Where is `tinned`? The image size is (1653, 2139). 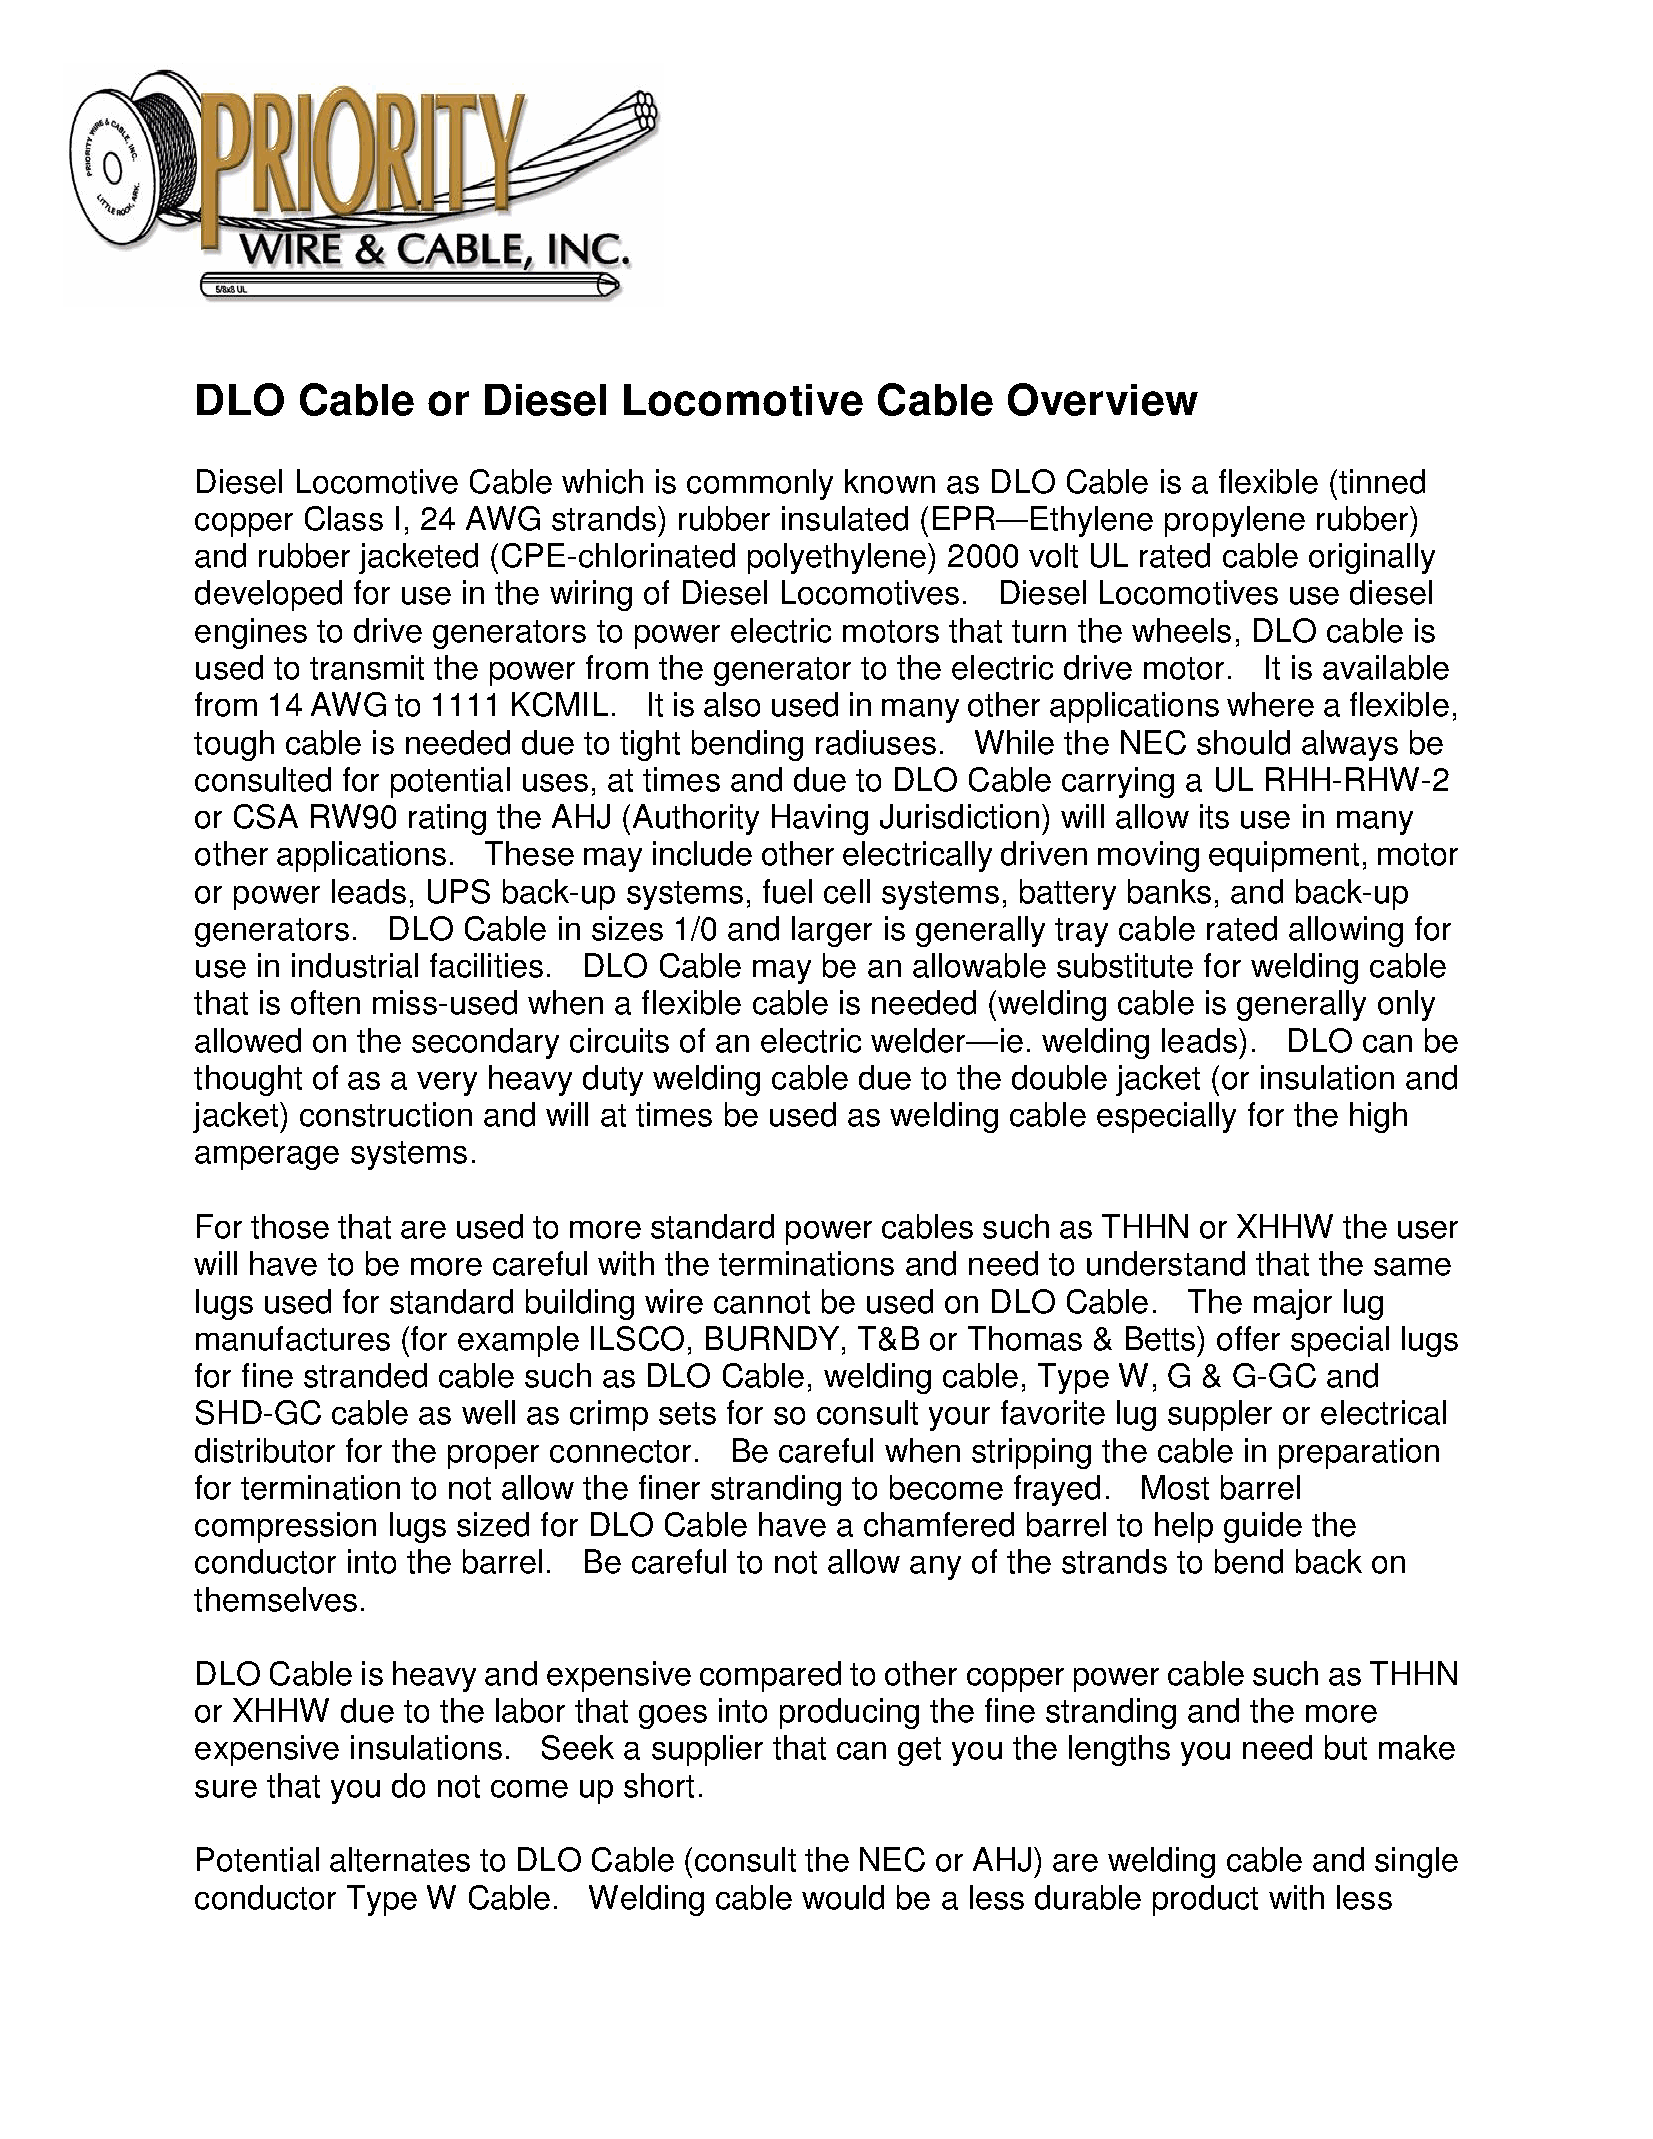
tinned is located at coordinates (1382, 481).
